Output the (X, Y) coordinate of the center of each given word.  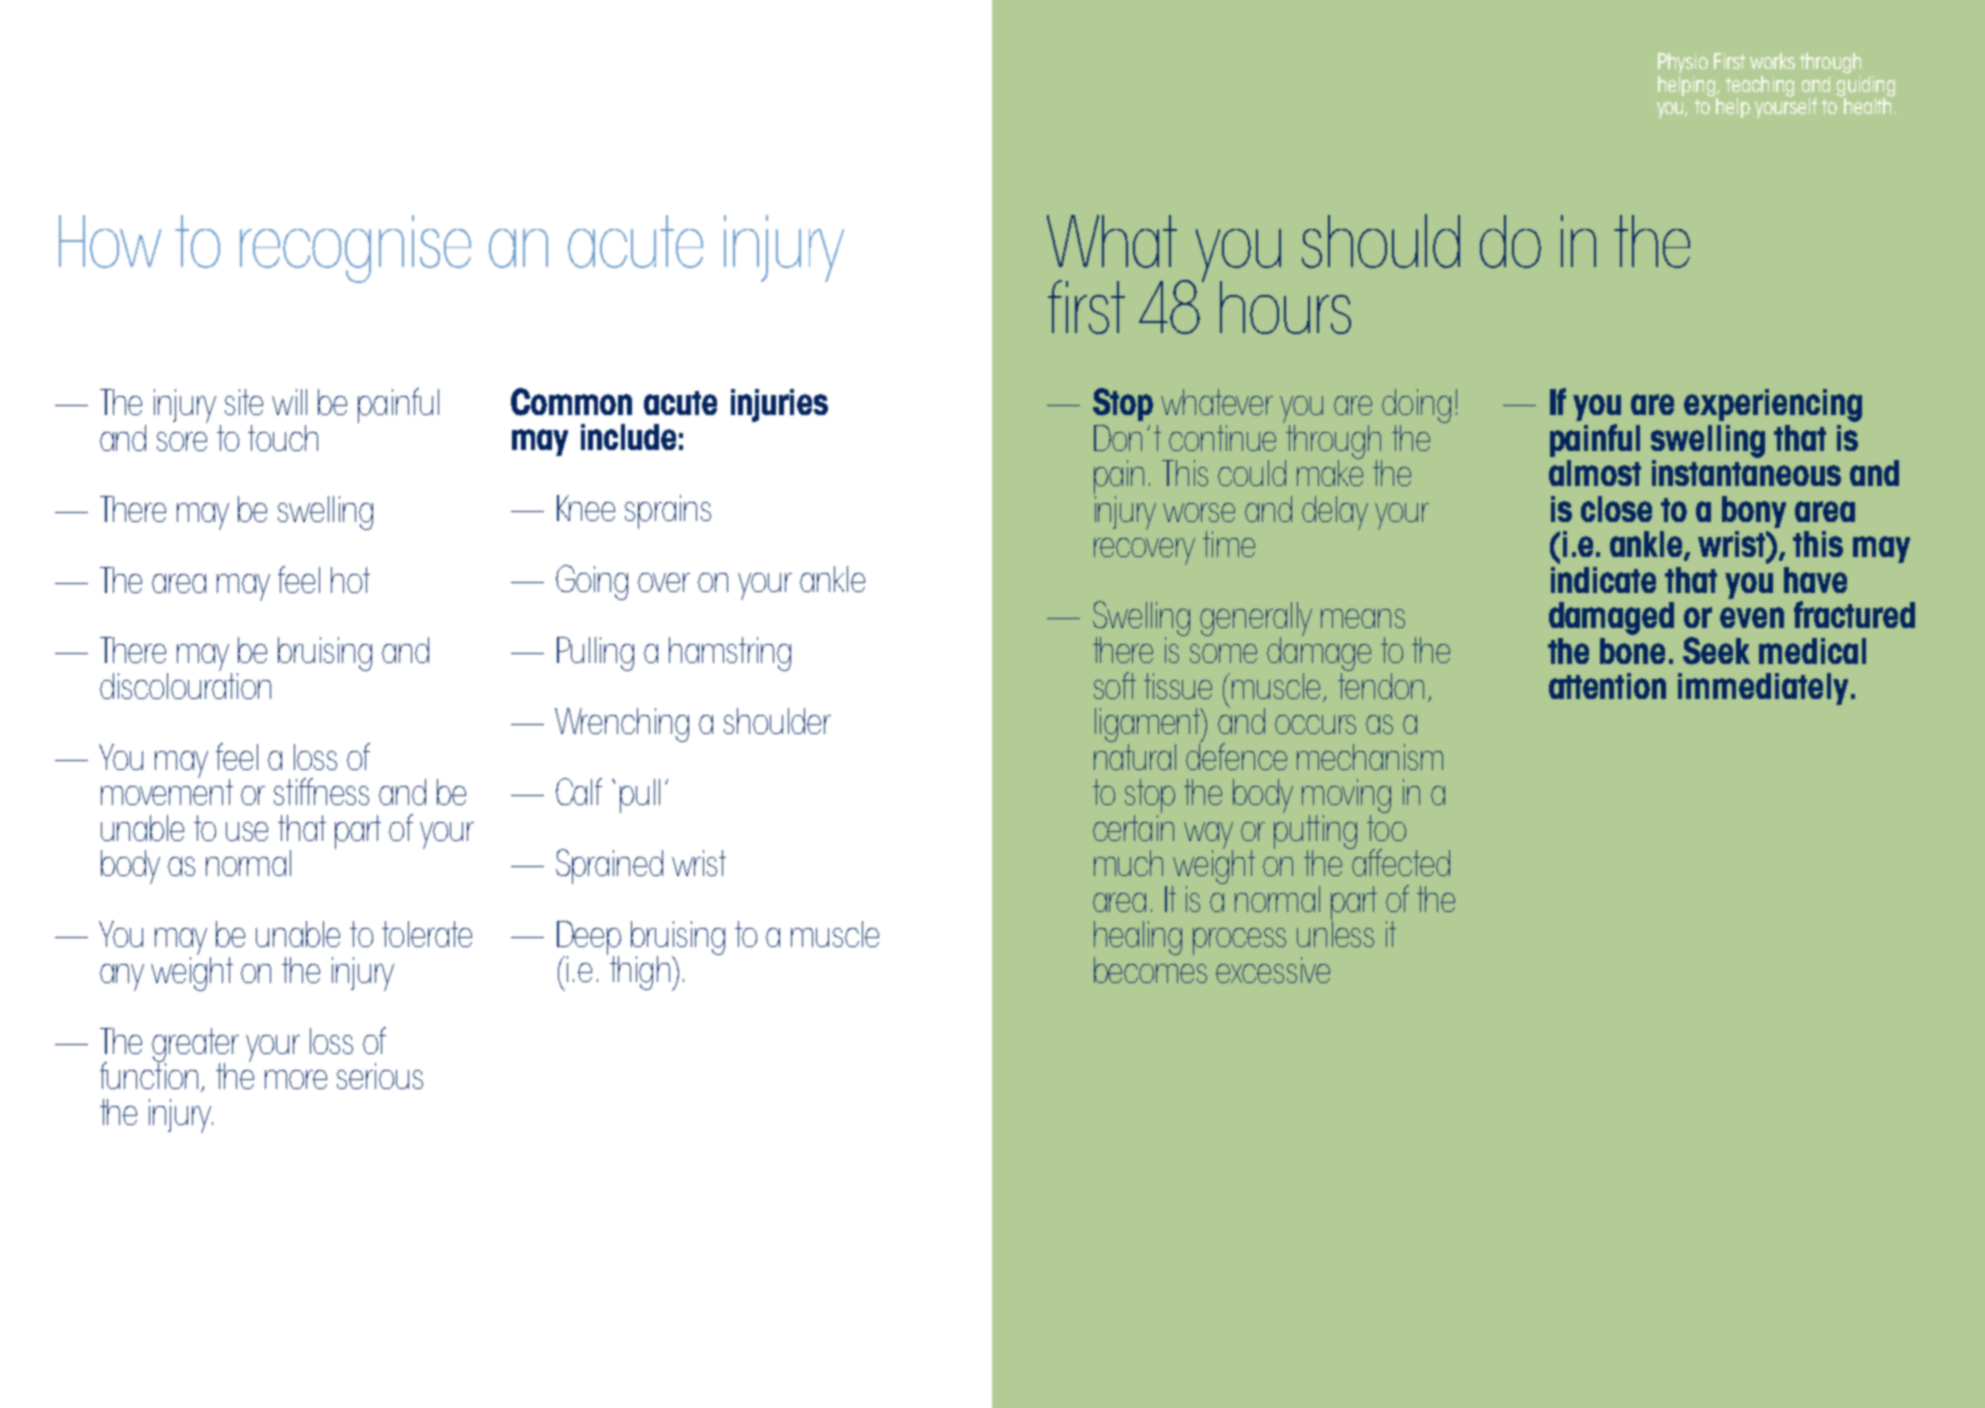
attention (1607, 686)
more (296, 1079)
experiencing (1773, 405)
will (289, 402)
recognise (355, 249)
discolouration (185, 684)
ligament (1149, 726)
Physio (1683, 63)
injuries (779, 405)
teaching (1760, 87)
